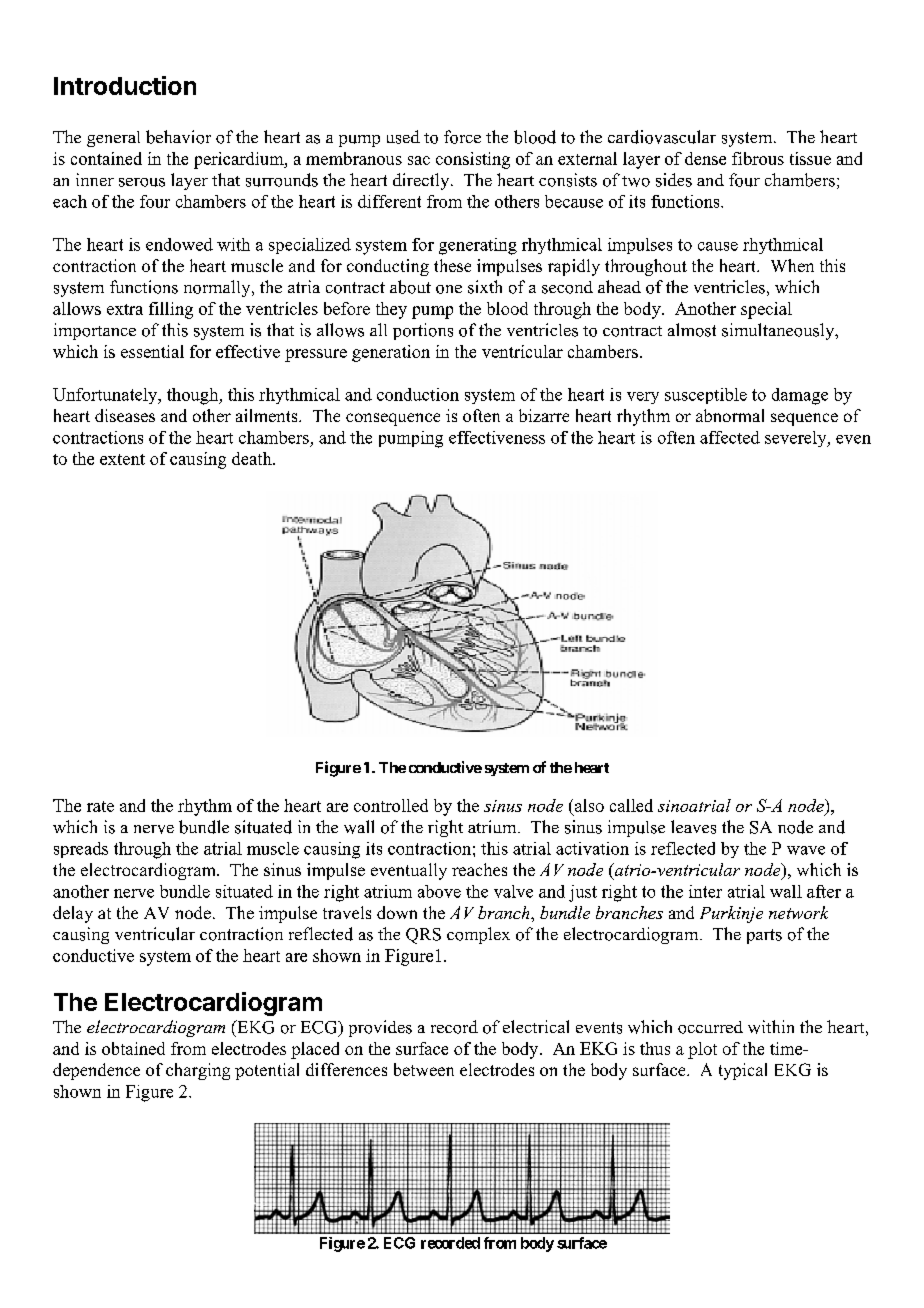  I want to click on obtained, so click(133, 1048).
